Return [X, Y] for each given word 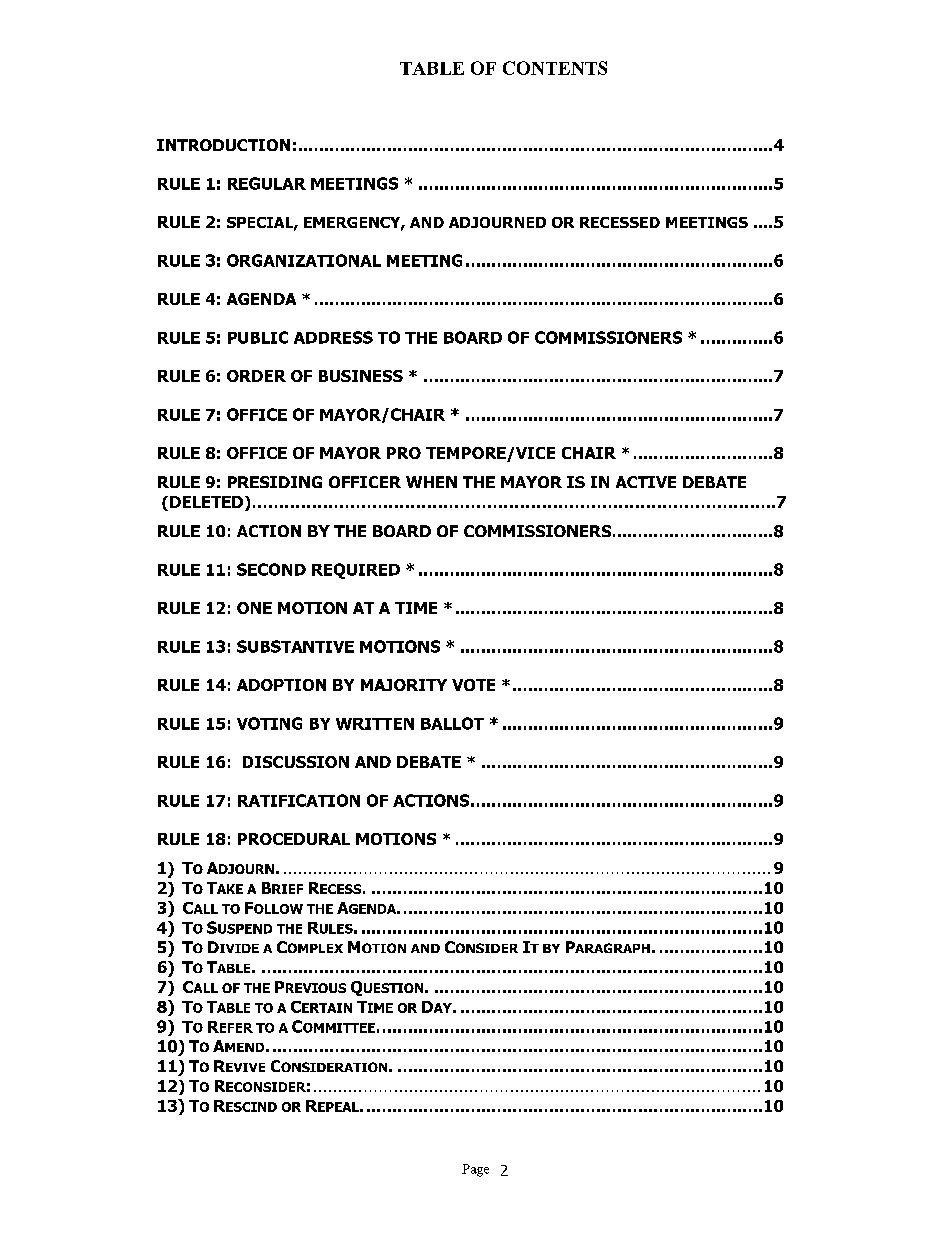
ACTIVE [646, 482]
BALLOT [452, 723]
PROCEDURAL [294, 839]
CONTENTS [555, 68]
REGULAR [267, 183]
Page [475, 1170]
